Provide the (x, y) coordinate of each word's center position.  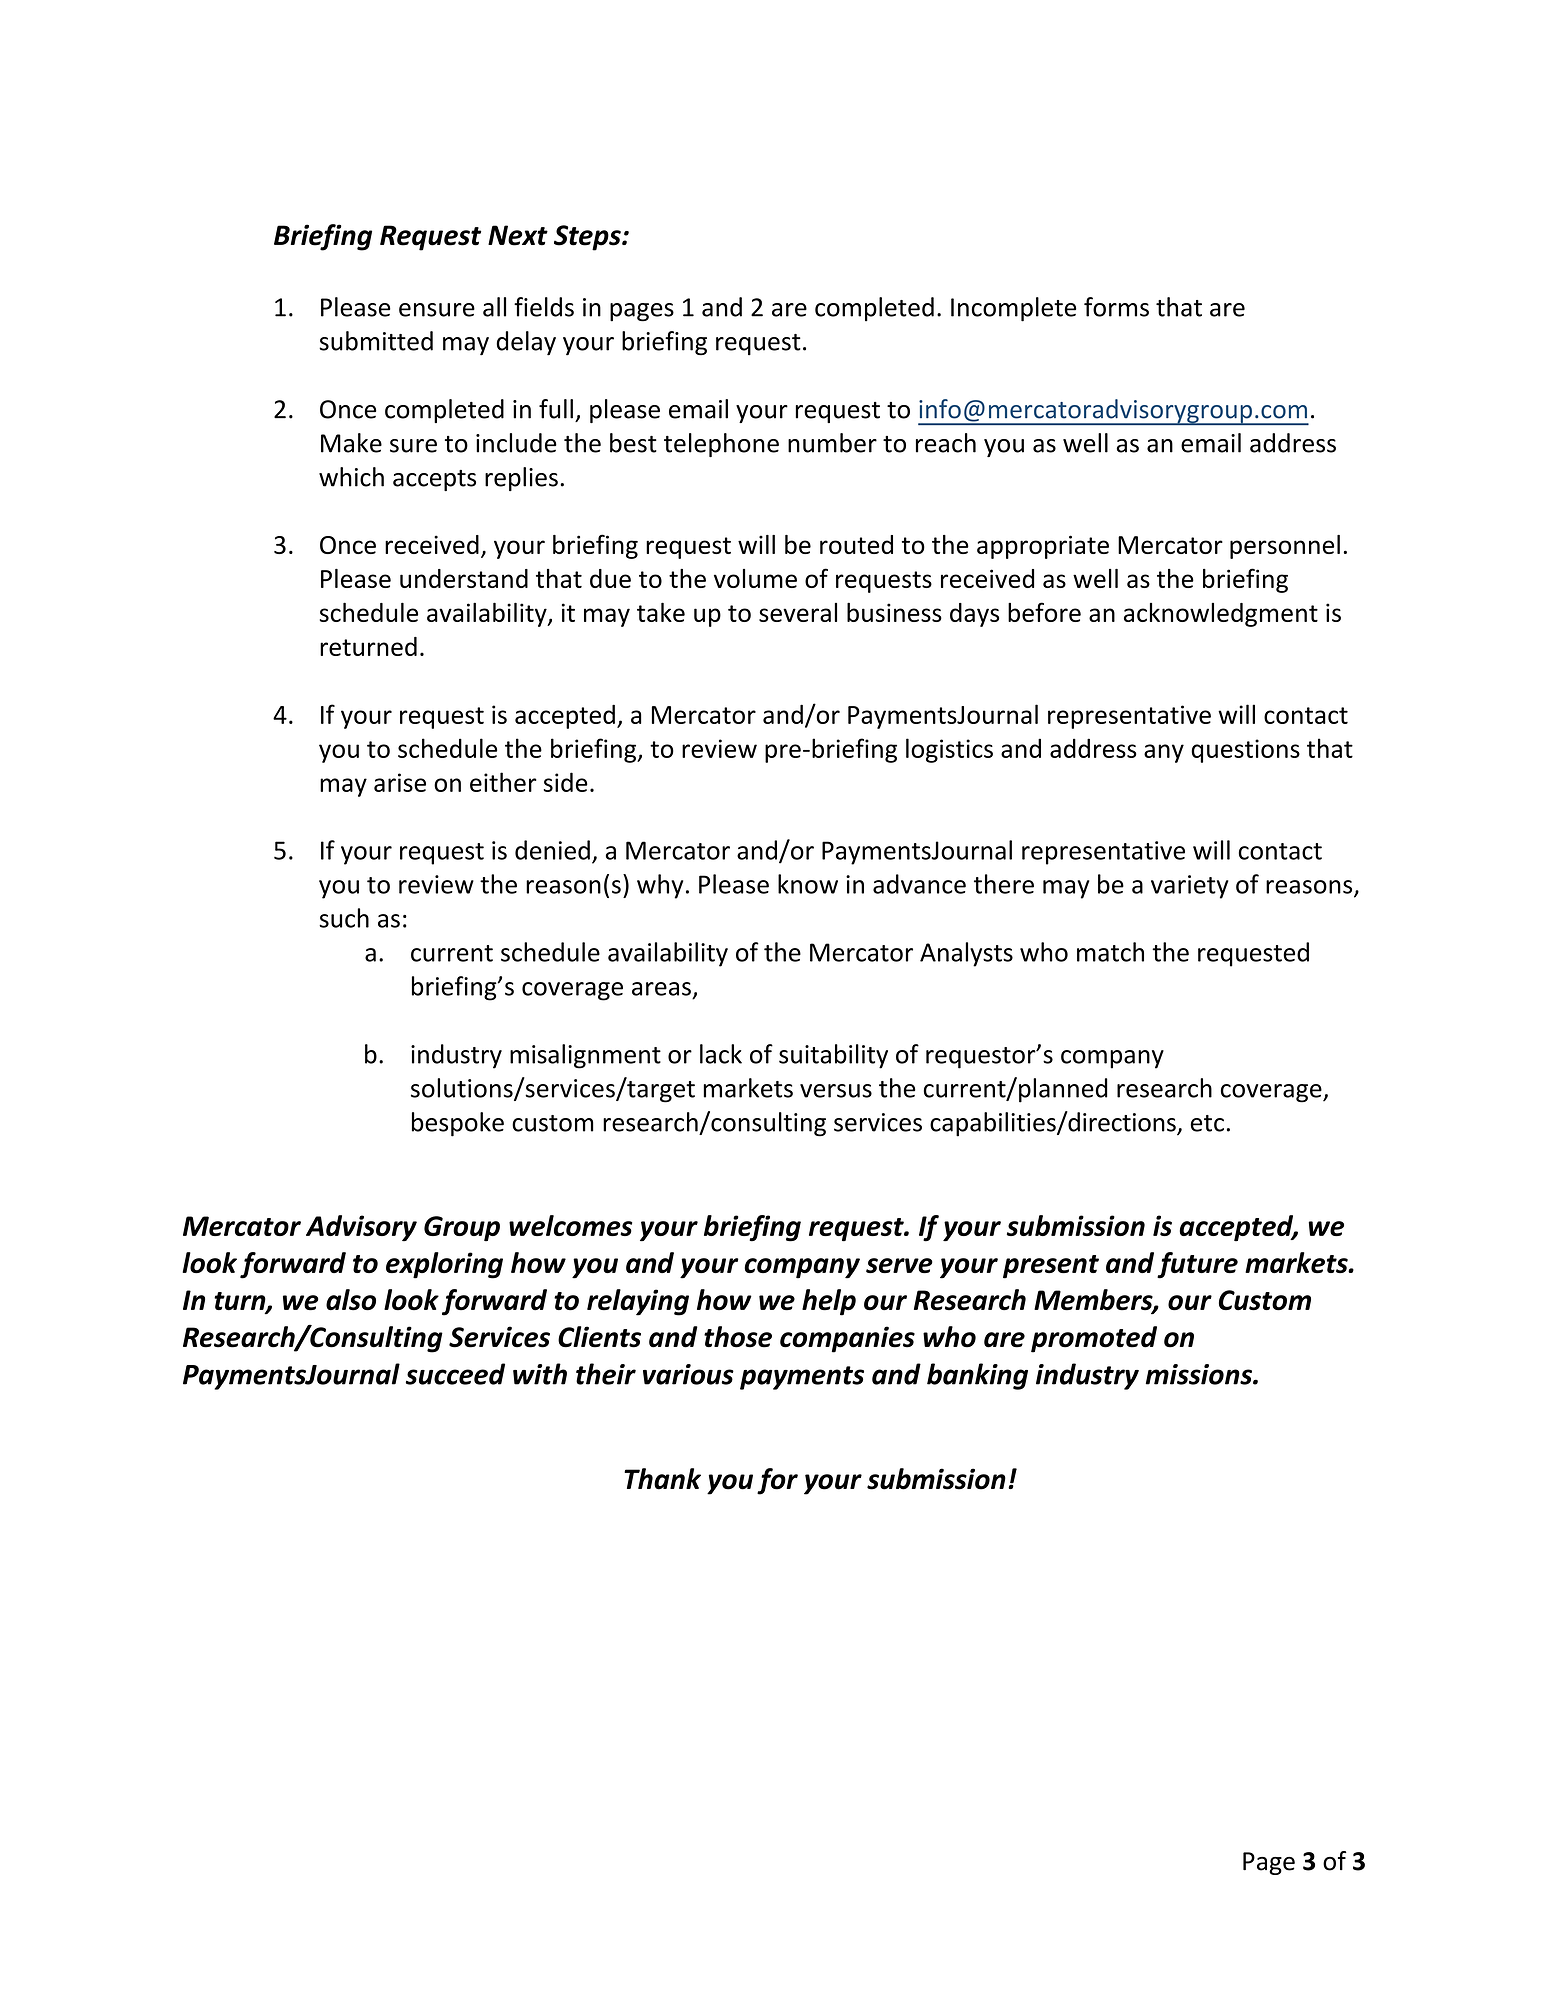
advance (919, 884)
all (494, 307)
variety (1190, 887)
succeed (455, 1374)
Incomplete (1013, 309)
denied (552, 850)
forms (1116, 307)
